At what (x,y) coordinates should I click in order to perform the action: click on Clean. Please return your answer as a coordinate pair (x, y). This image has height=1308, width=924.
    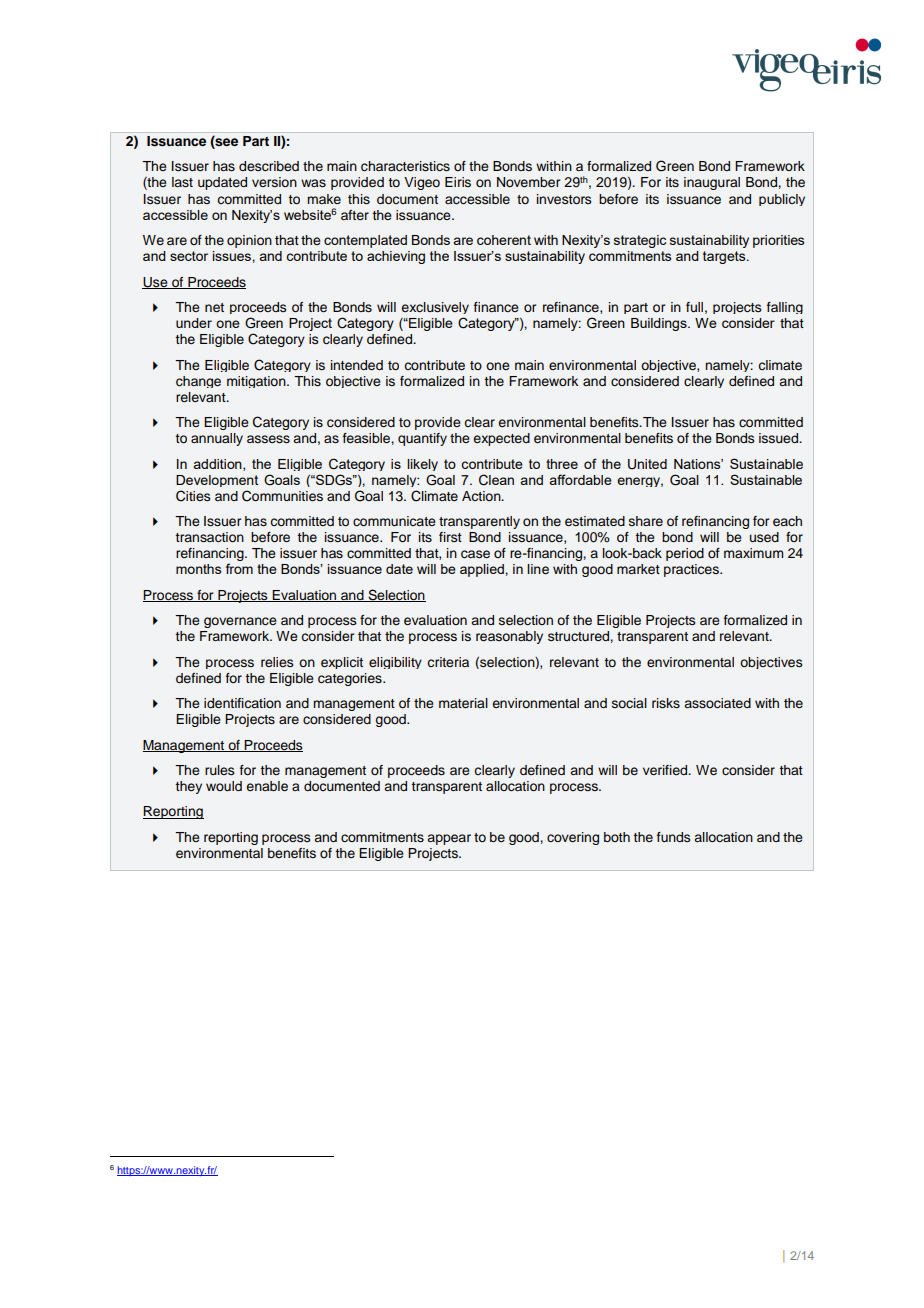
    Looking at the image, I should click on (496, 480).
